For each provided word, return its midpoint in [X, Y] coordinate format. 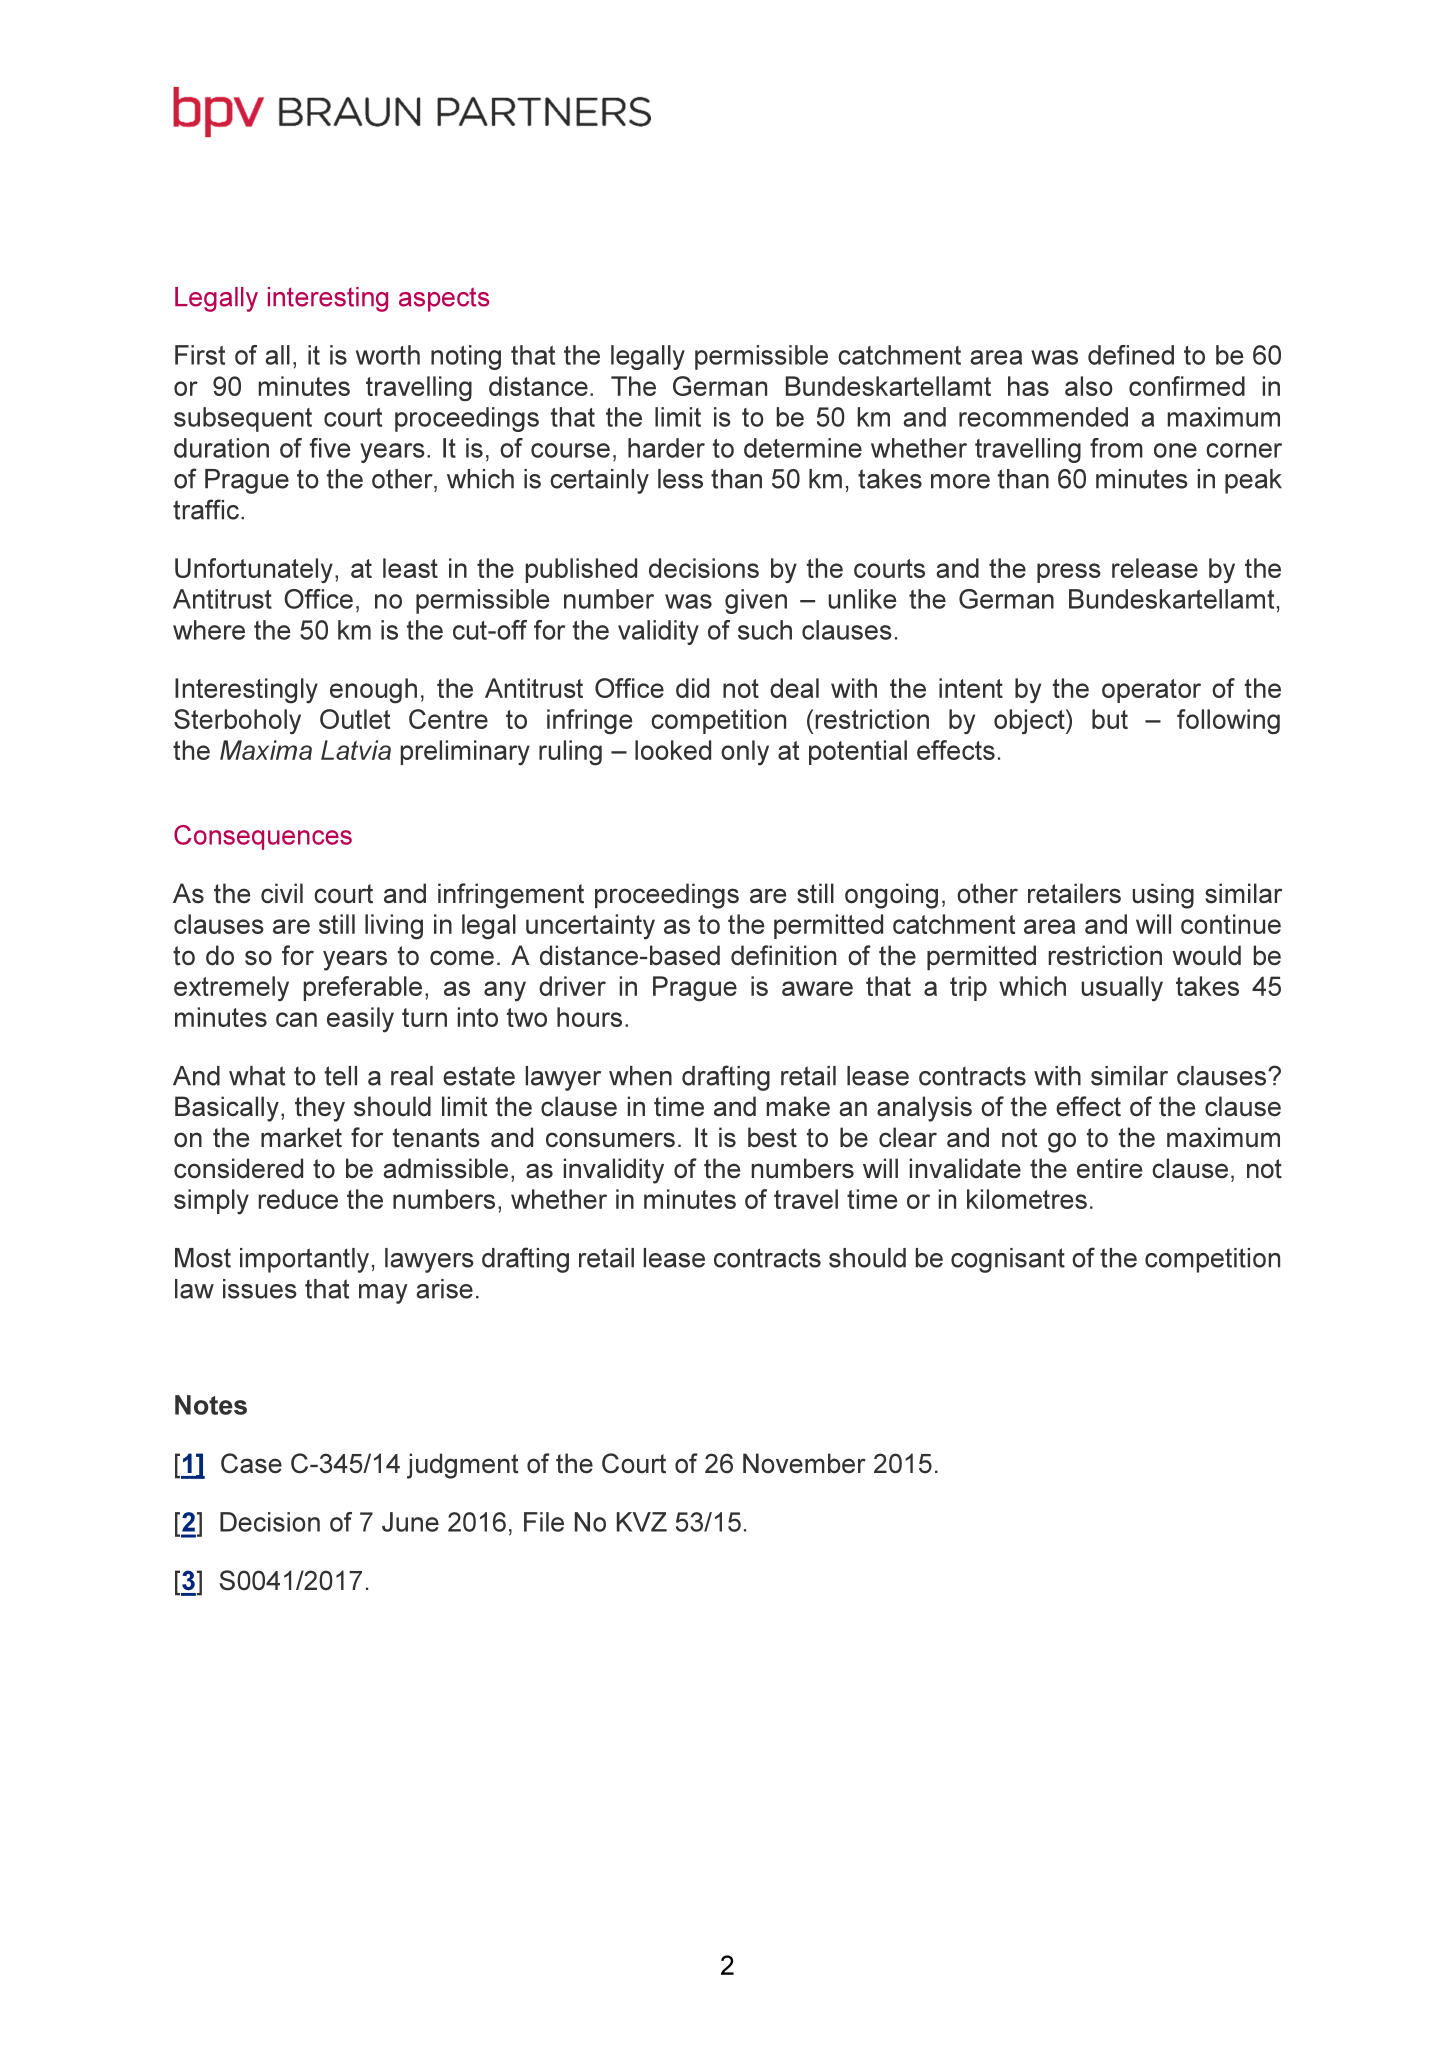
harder [666, 448]
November [804, 1463]
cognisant [1008, 1260]
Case [251, 1463]
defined [1131, 355]
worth [388, 355]
